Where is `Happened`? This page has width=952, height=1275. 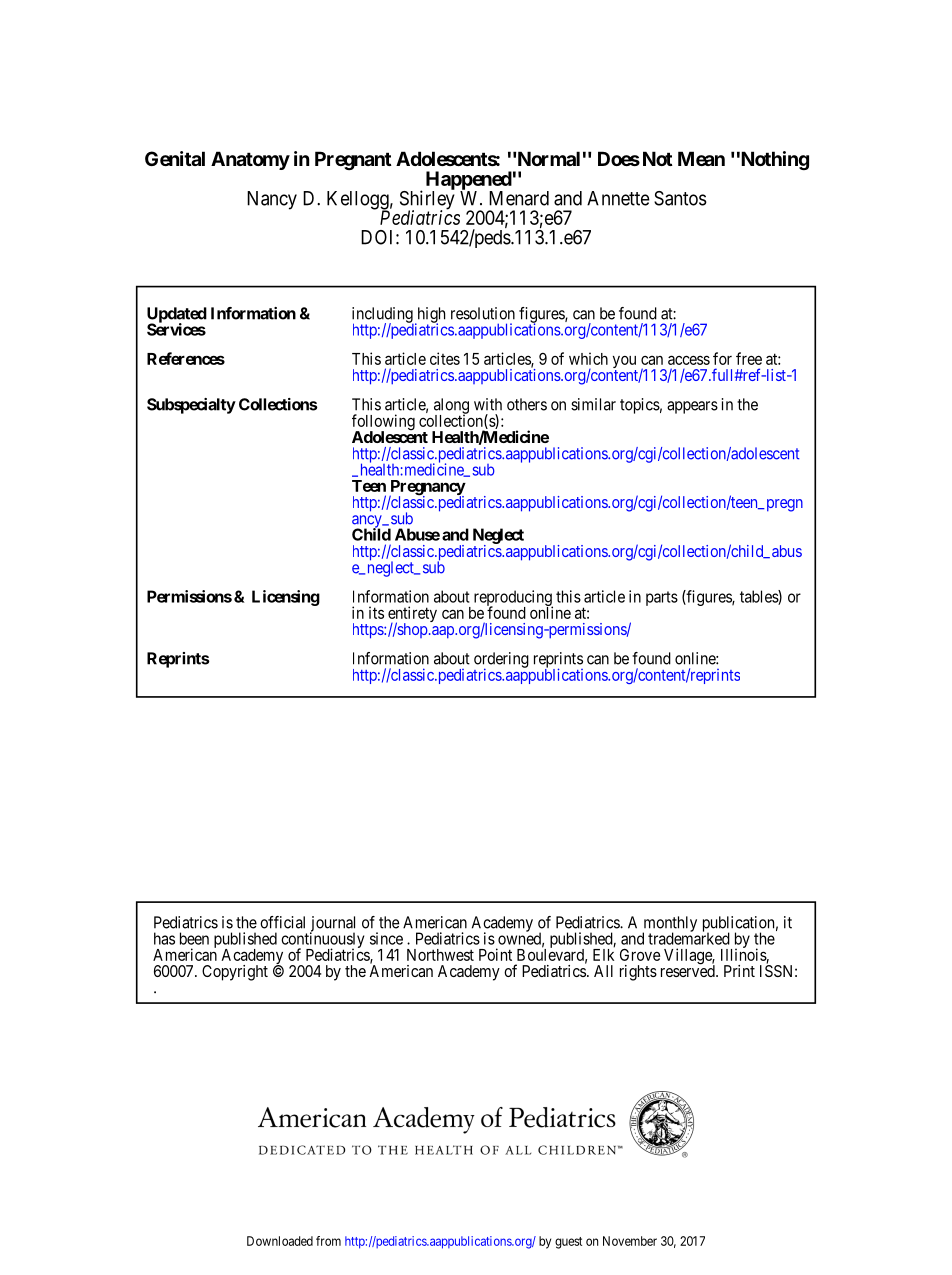 Happened is located at coordinates (469, 181).
